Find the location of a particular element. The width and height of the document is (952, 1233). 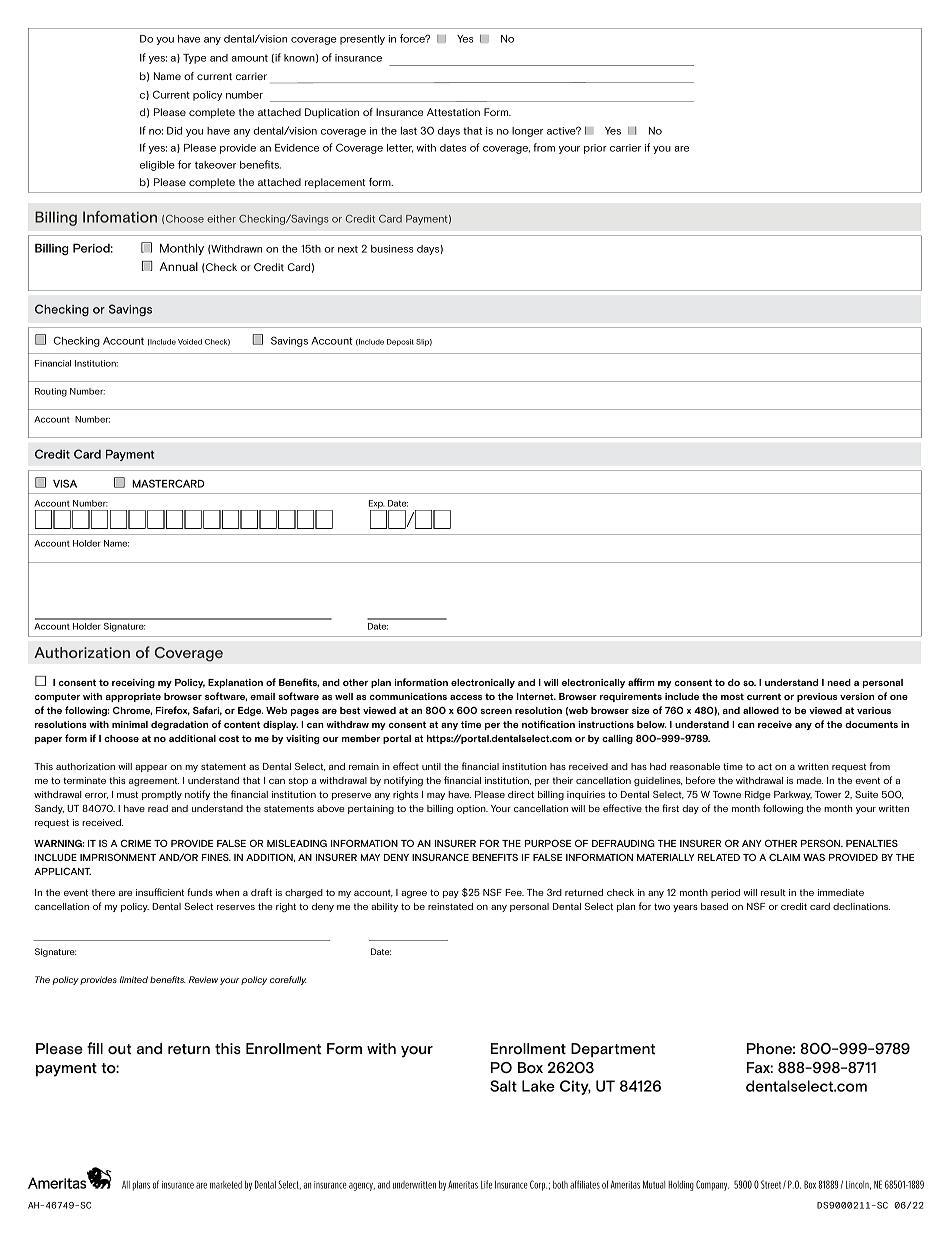

Life is located at coordinates (486, 1184).
